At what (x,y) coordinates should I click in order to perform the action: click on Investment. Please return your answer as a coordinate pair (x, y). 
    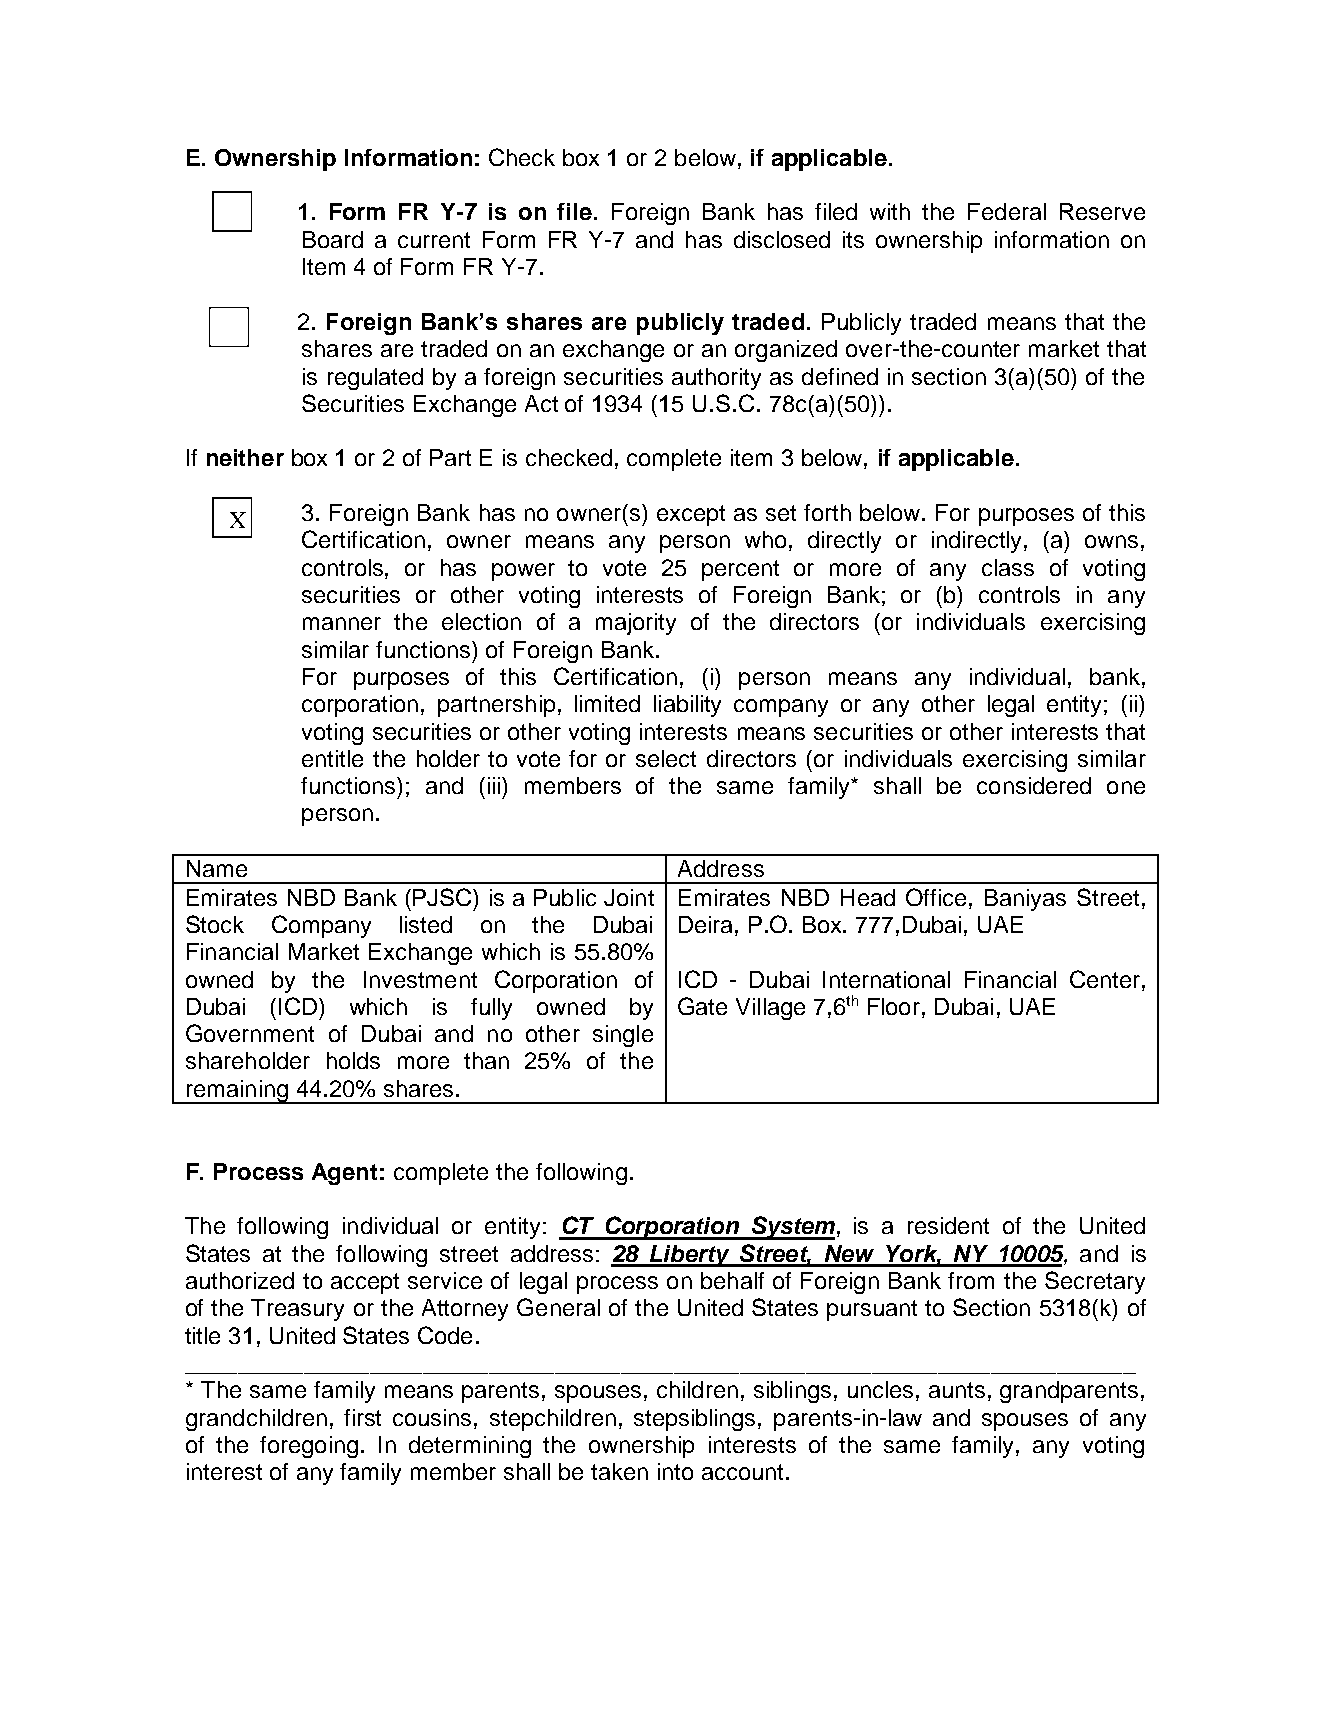
    Looking at the image, I should click on (420, 979).
